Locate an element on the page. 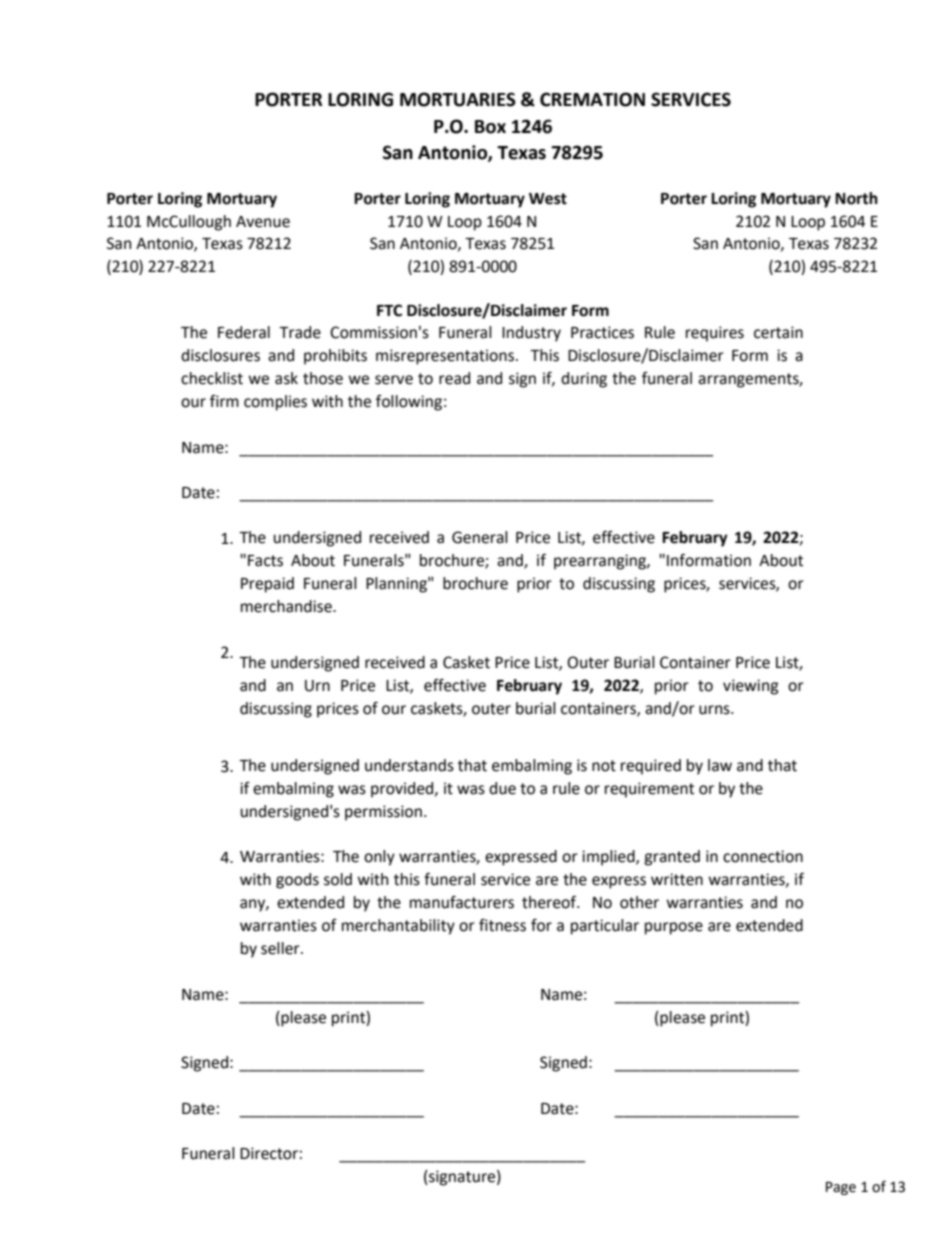 This document has width=952, height=1233. merchandise is located at coordinates (287, 606).
